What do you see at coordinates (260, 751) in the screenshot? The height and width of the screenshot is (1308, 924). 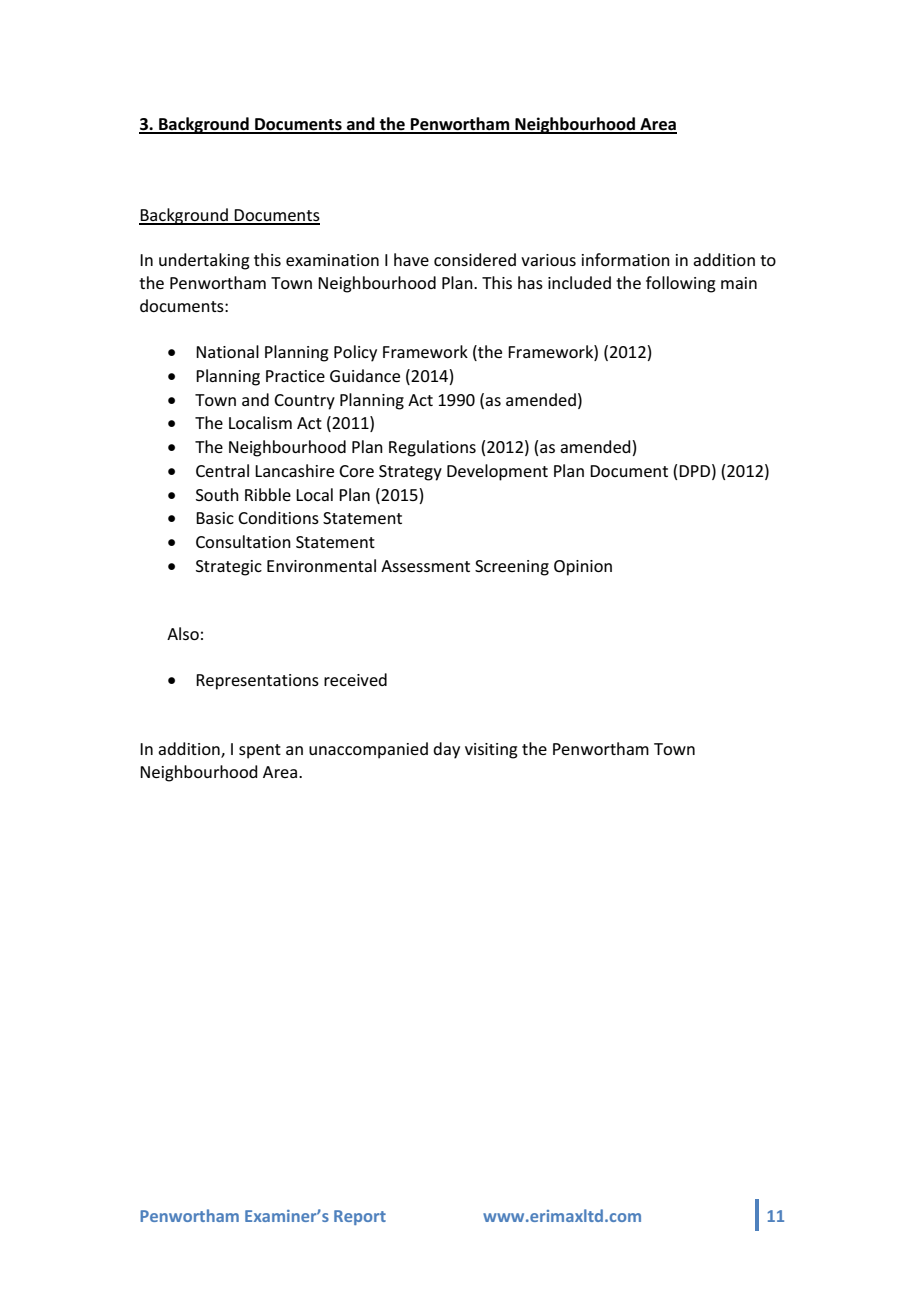 I see `spent` at bounding box center [260, 751].
